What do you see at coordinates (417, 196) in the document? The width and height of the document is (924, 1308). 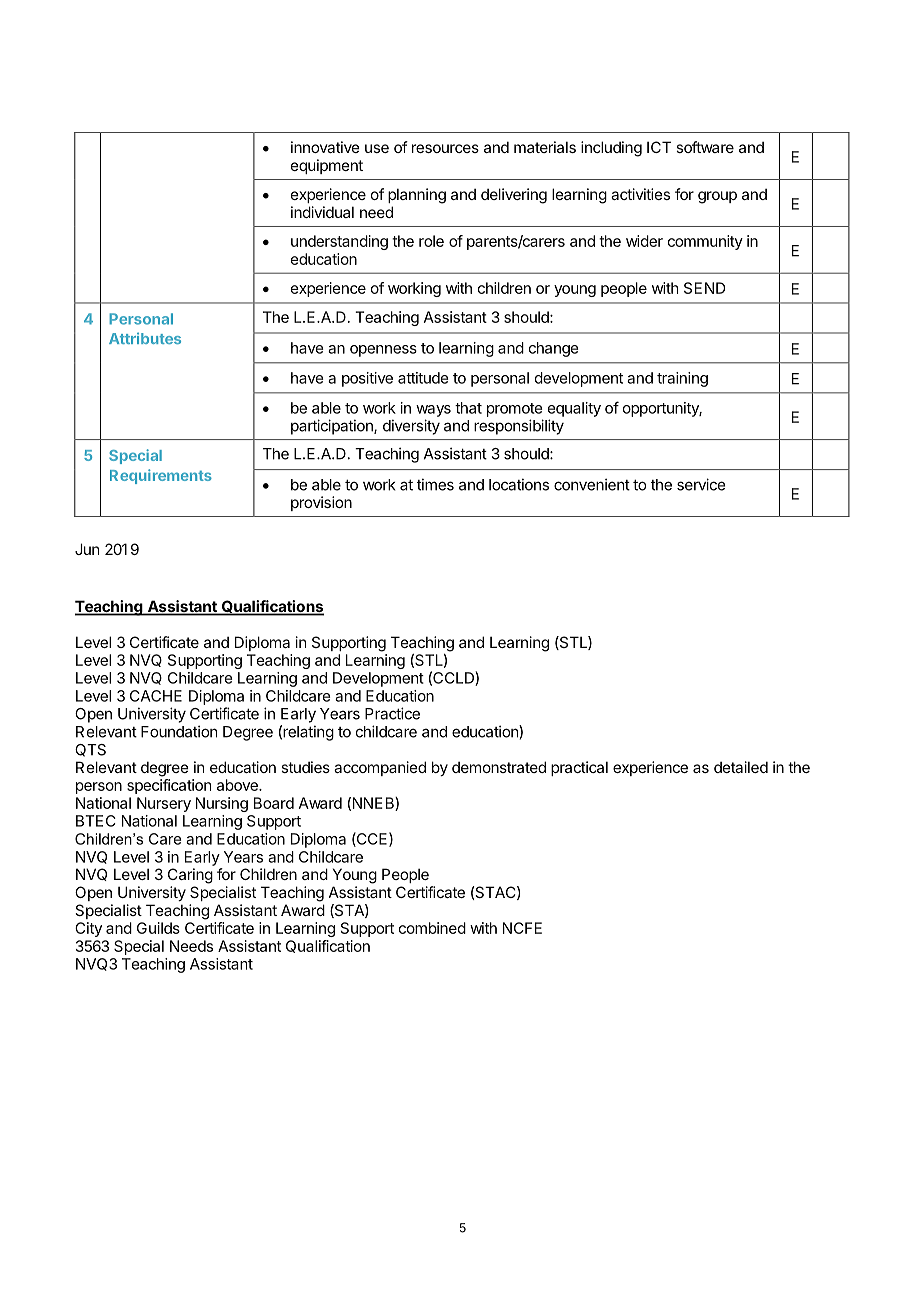 I see `planning` at bounding box center [417, 196].
